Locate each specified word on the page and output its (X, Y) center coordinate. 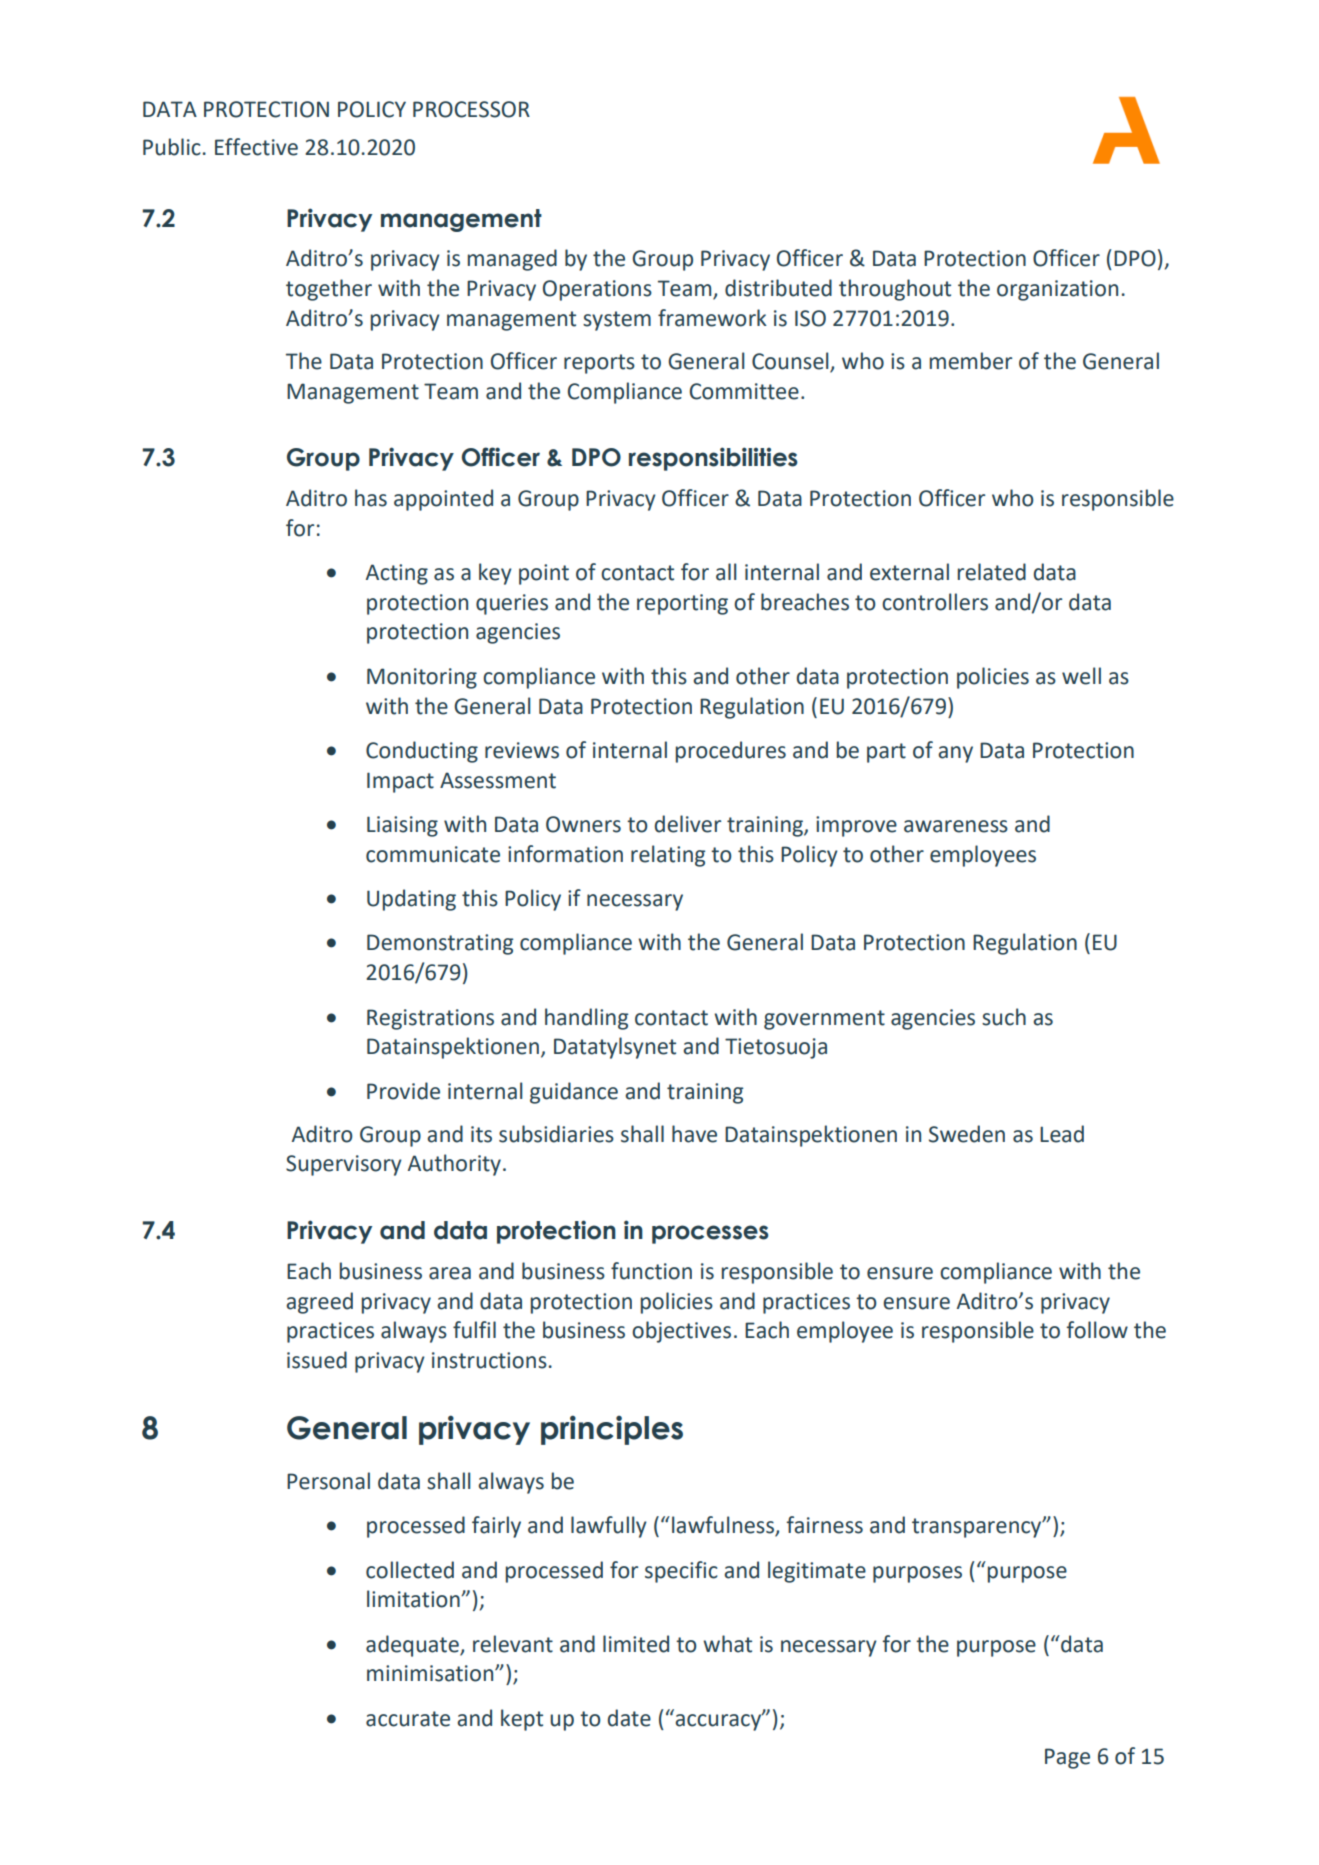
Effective (256, 147)
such (1004, 1017)
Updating (411, 900)
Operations (597, 290)
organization (1057, 290)
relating (668, 856)
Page (1067, 1758)
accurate (408, 1719)
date (629, 1718)
